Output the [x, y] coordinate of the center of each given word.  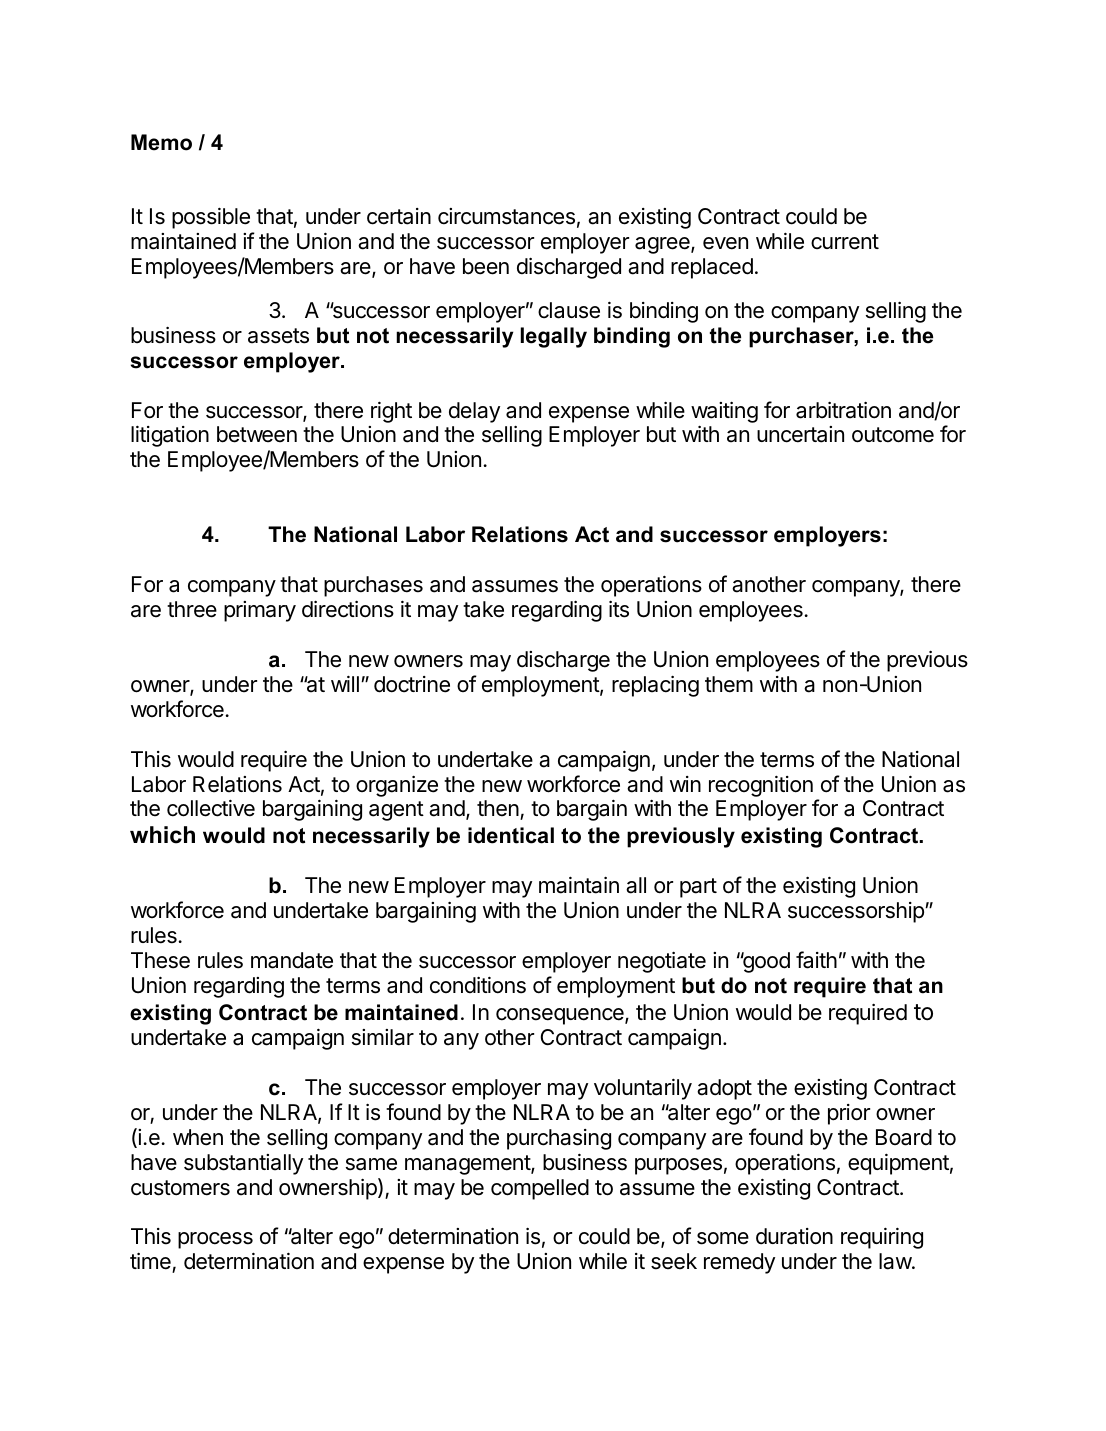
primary [260, 611]
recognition [761, 786]
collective [211, 808]
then [499, 810]
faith [816, 960]
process [215, 1240]
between [257, 434]
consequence [561, 1016]
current [845, 242]
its [619, 609]
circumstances [506, 216]
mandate [292, 960]
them [729, 684]
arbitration [843, 410]
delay [474, 412]
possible [211, 218]
